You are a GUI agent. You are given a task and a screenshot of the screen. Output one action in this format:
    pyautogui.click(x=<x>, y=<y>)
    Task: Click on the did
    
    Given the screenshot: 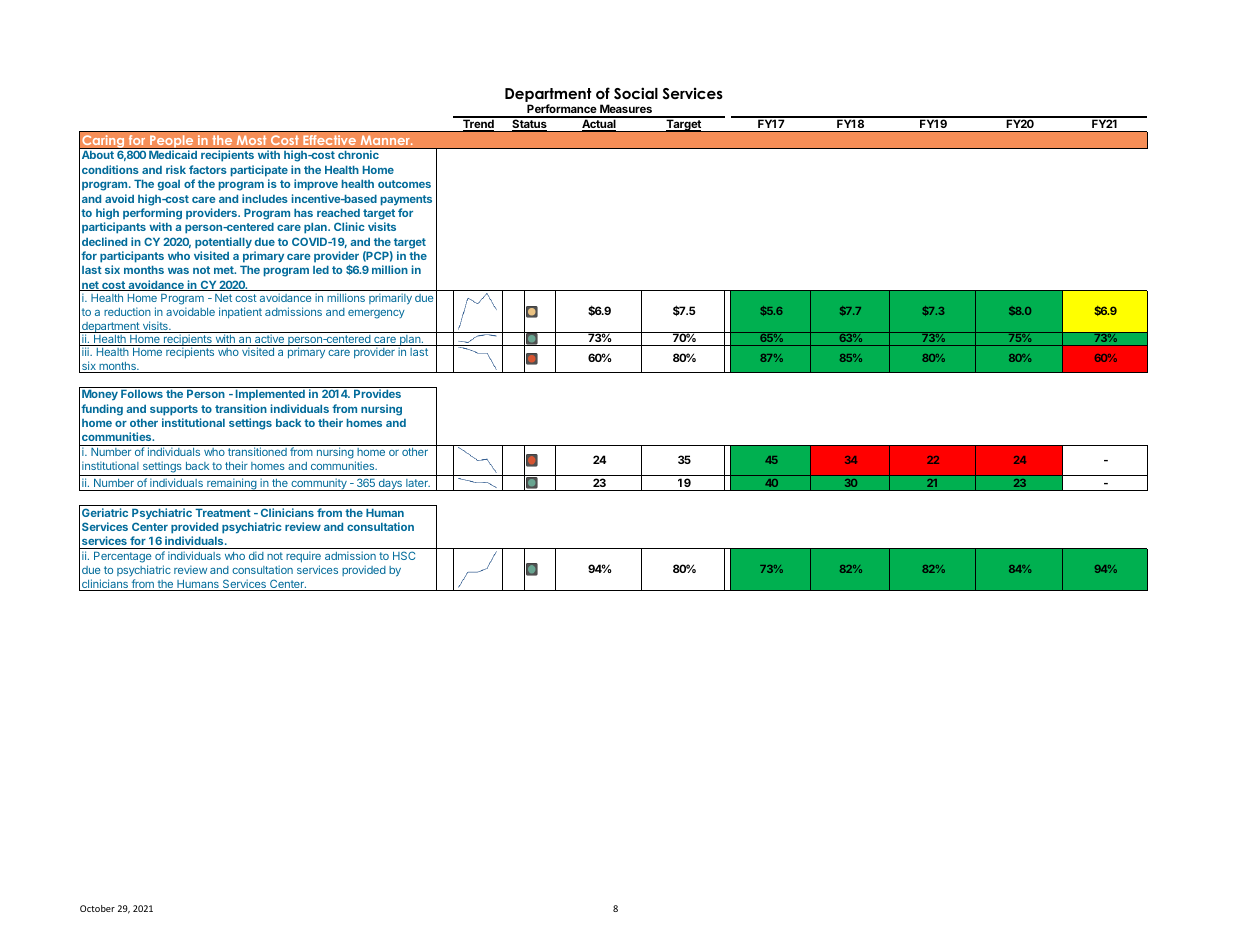 What is the action you would take?
    pyautogui.click(x=256, y=555)
